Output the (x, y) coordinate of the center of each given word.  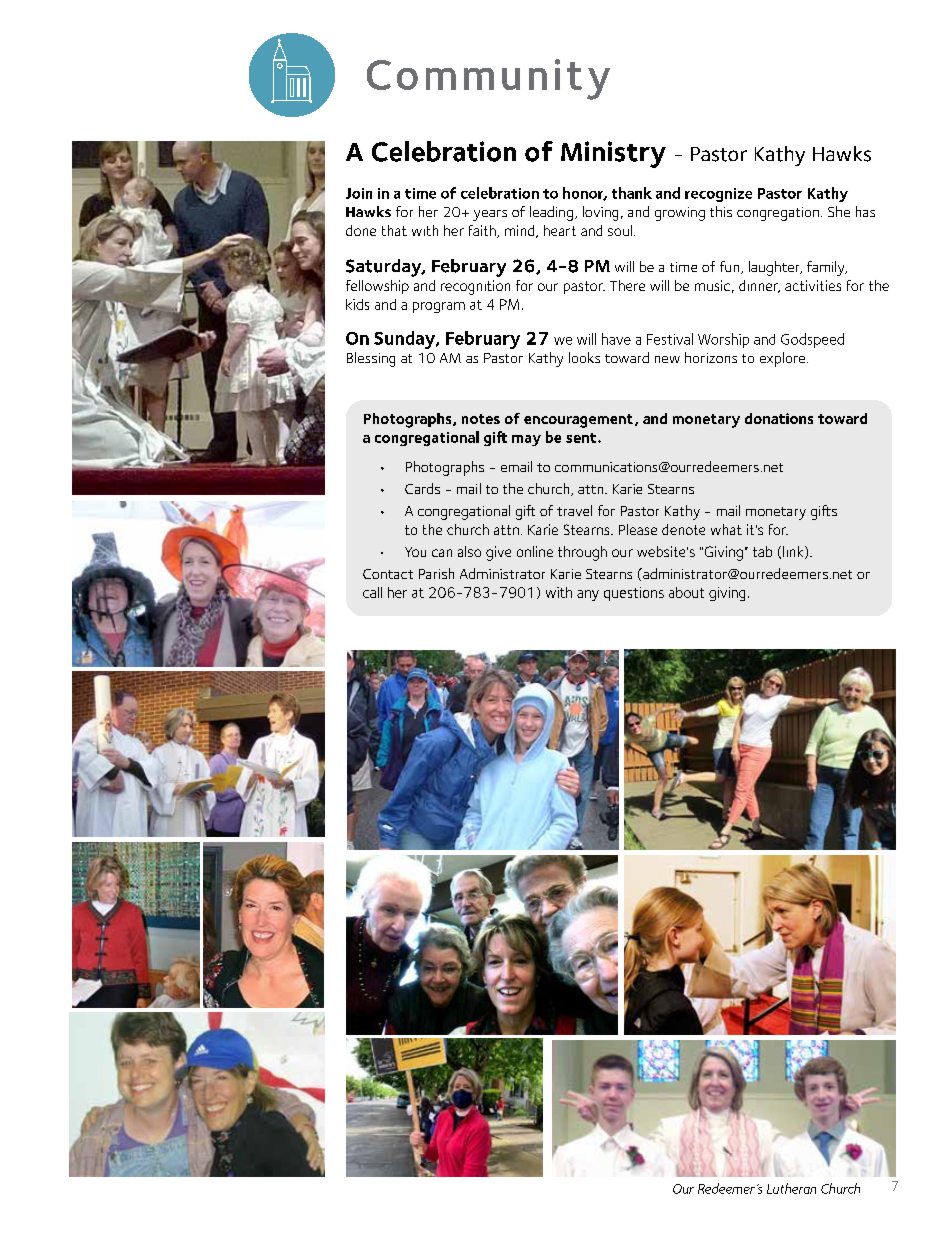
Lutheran (791, 1188)
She (839, 211)
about (686, 592)
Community (488, 79)
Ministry (613, 154)
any (588, 595)
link (794, 552)
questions (634, 594)
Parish (436, 573)
